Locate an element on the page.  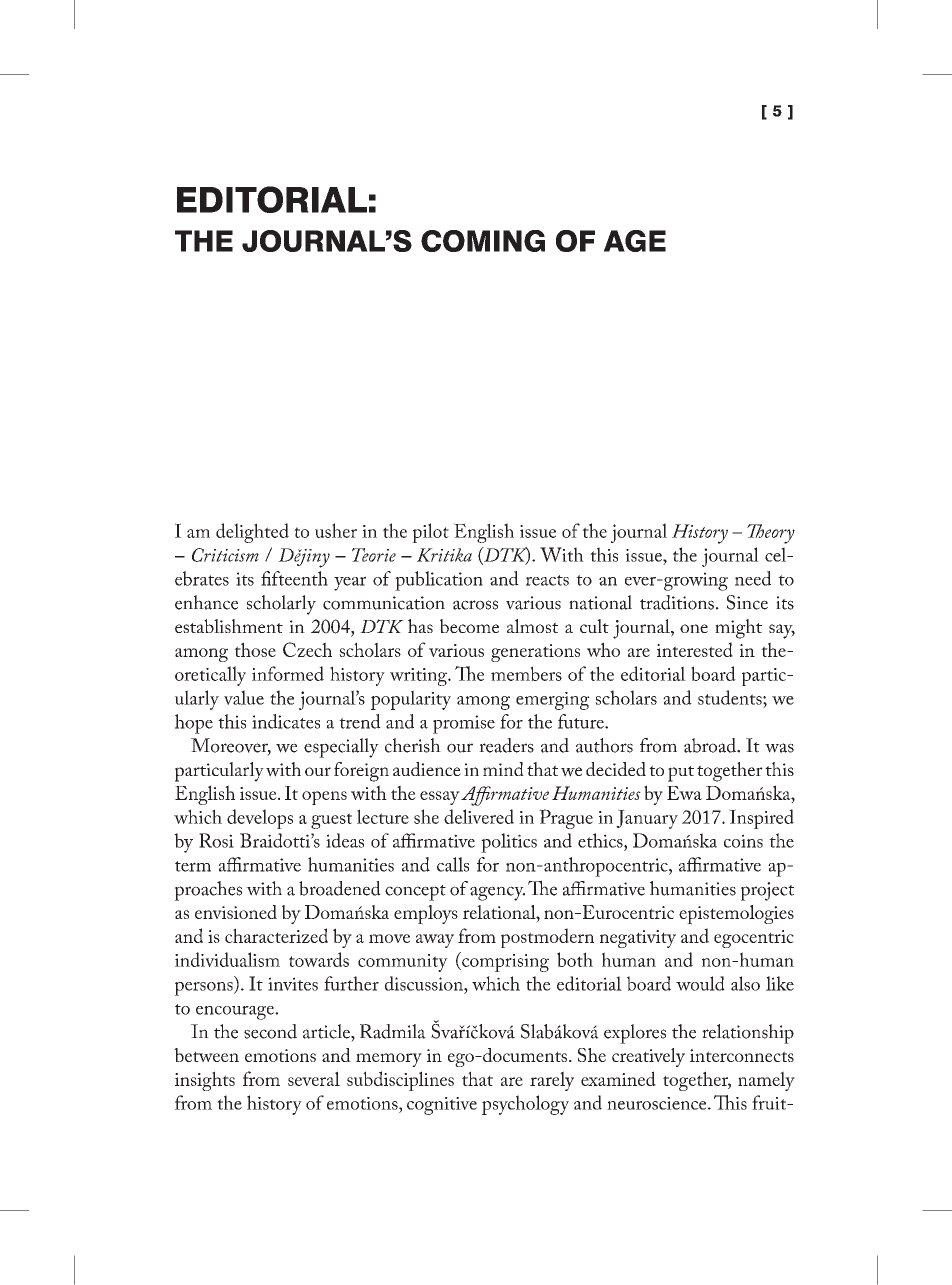
Theory is located at coordinates (771, 534).
